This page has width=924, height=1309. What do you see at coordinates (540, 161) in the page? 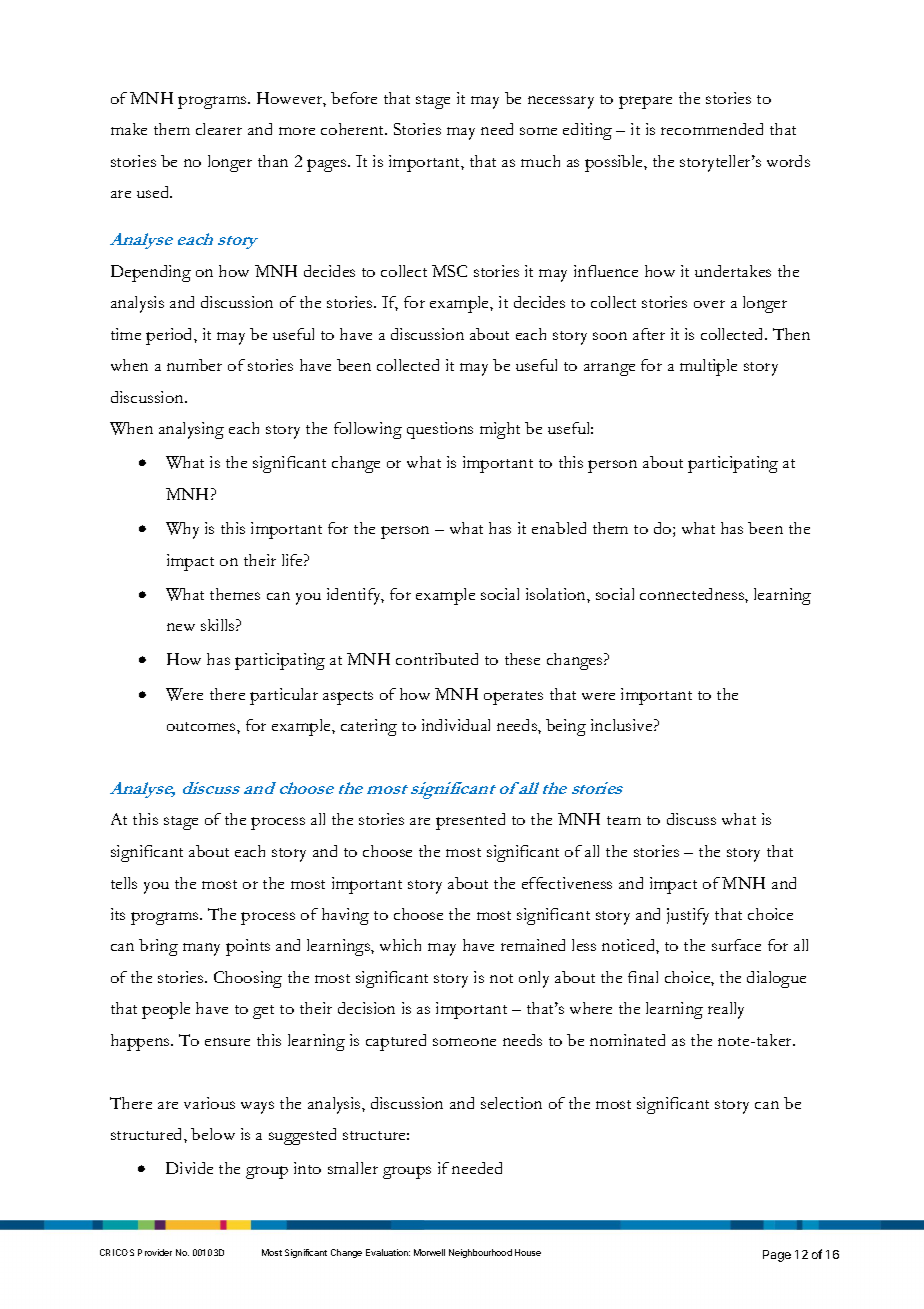
I see `much` at bounding box center [540, 161].
